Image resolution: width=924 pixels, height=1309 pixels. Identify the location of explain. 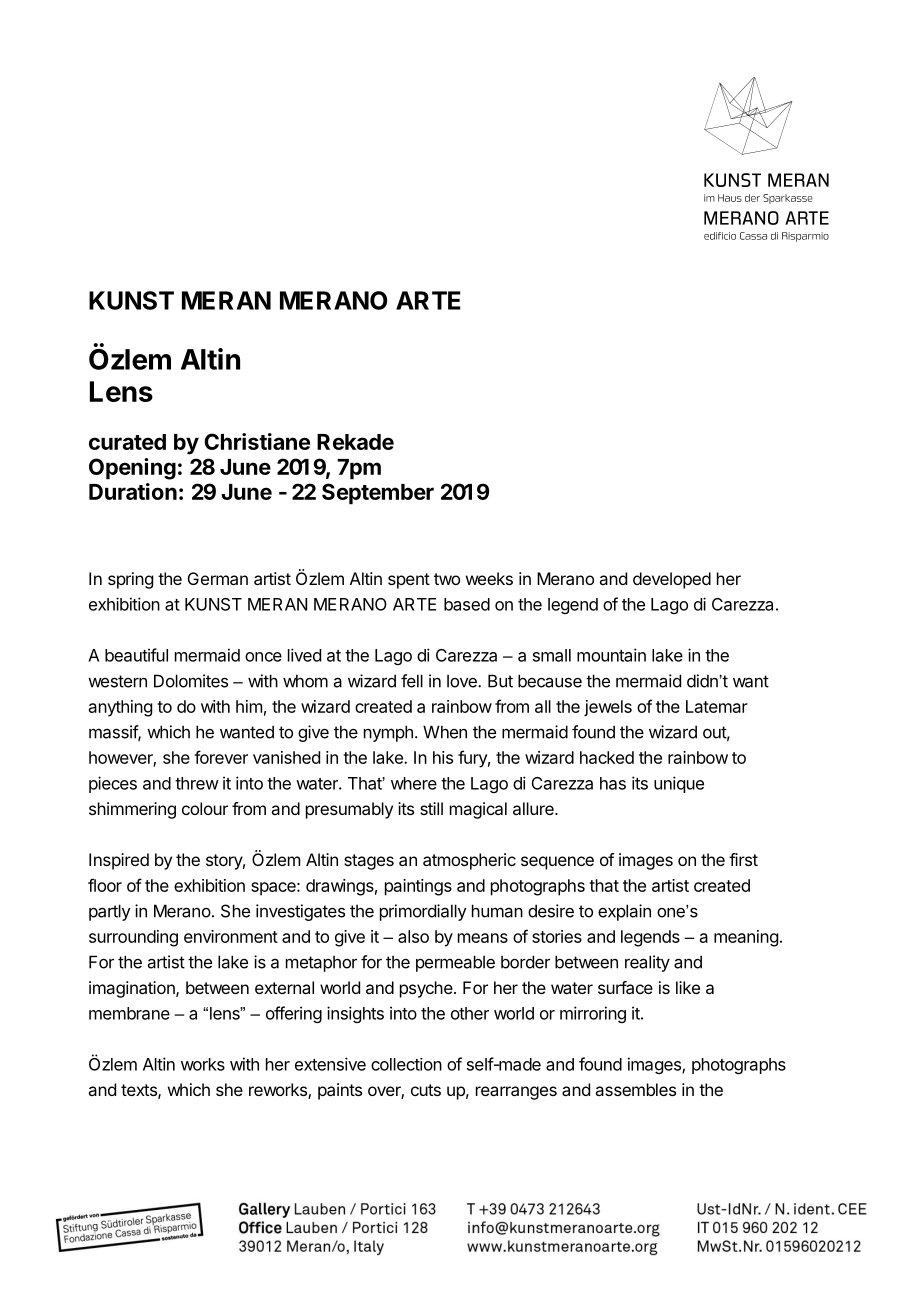
(624, 912).
